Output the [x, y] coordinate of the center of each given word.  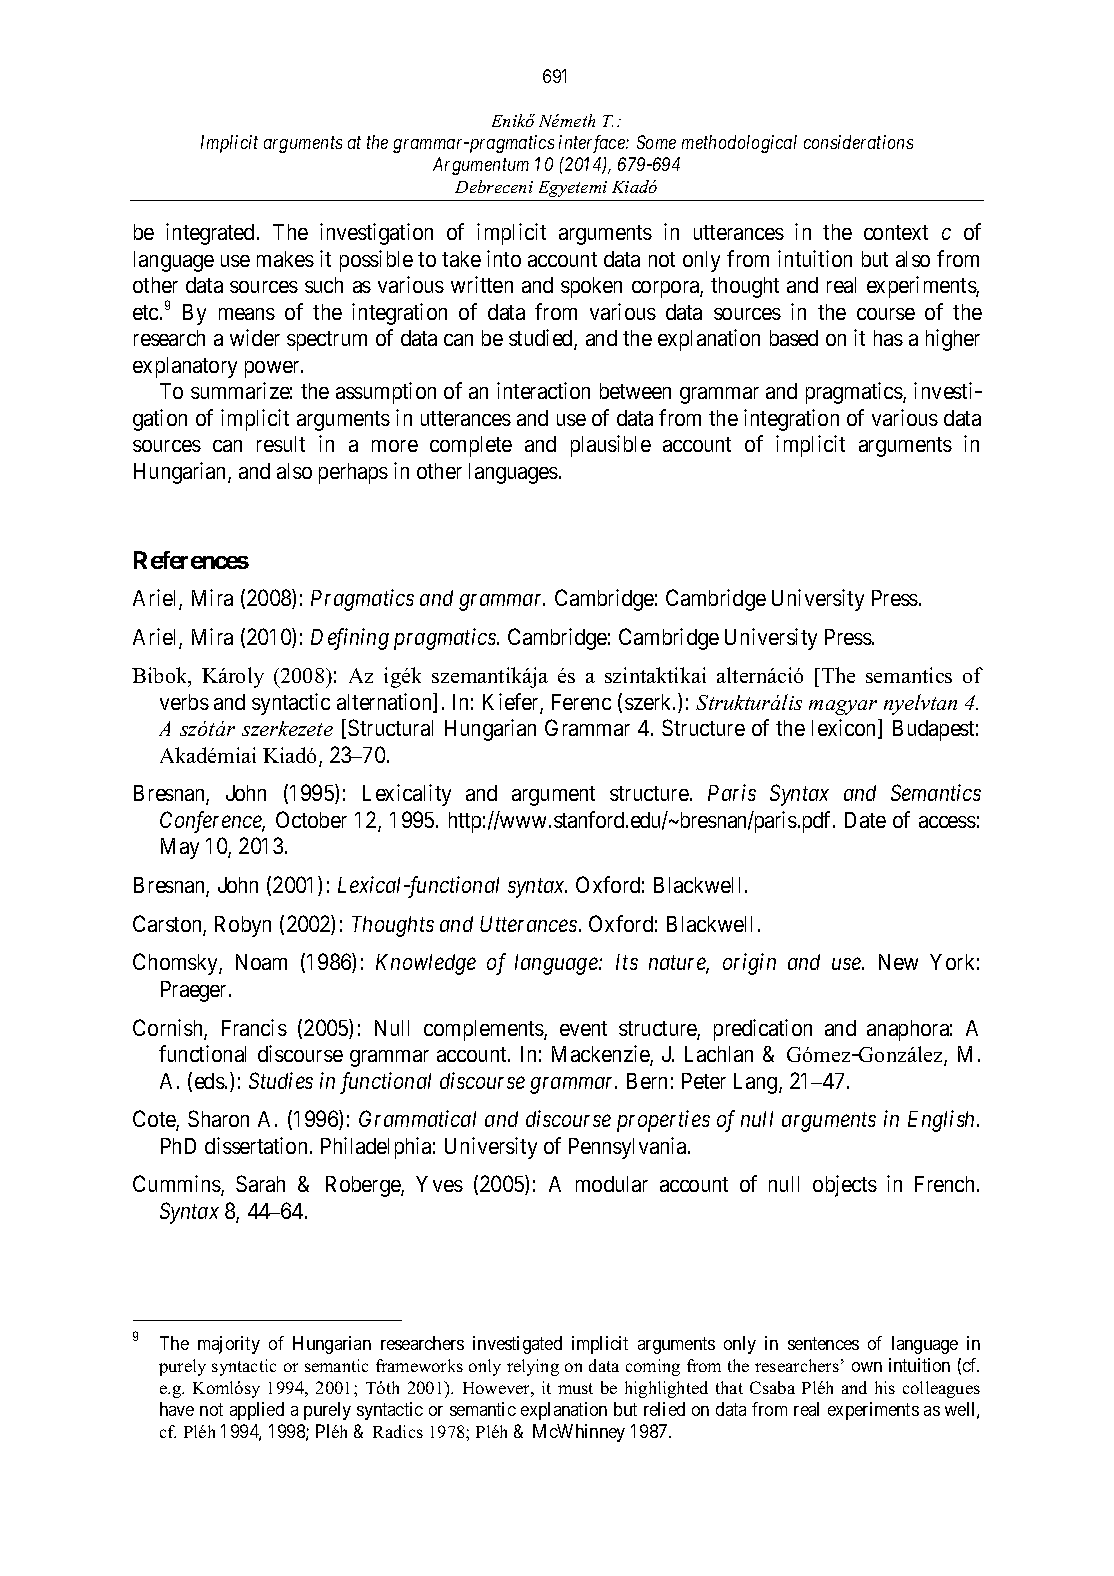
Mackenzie [601, 1055]
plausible [611, 446]
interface [593, 144]
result [281, 444]
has [888, 338]
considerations [858, 142]
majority [229, 1345]
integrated [210, 234]
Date [865, 820]
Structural [390, 727]
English [943, 1121]
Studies [281, 1080]
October [311, 819]
